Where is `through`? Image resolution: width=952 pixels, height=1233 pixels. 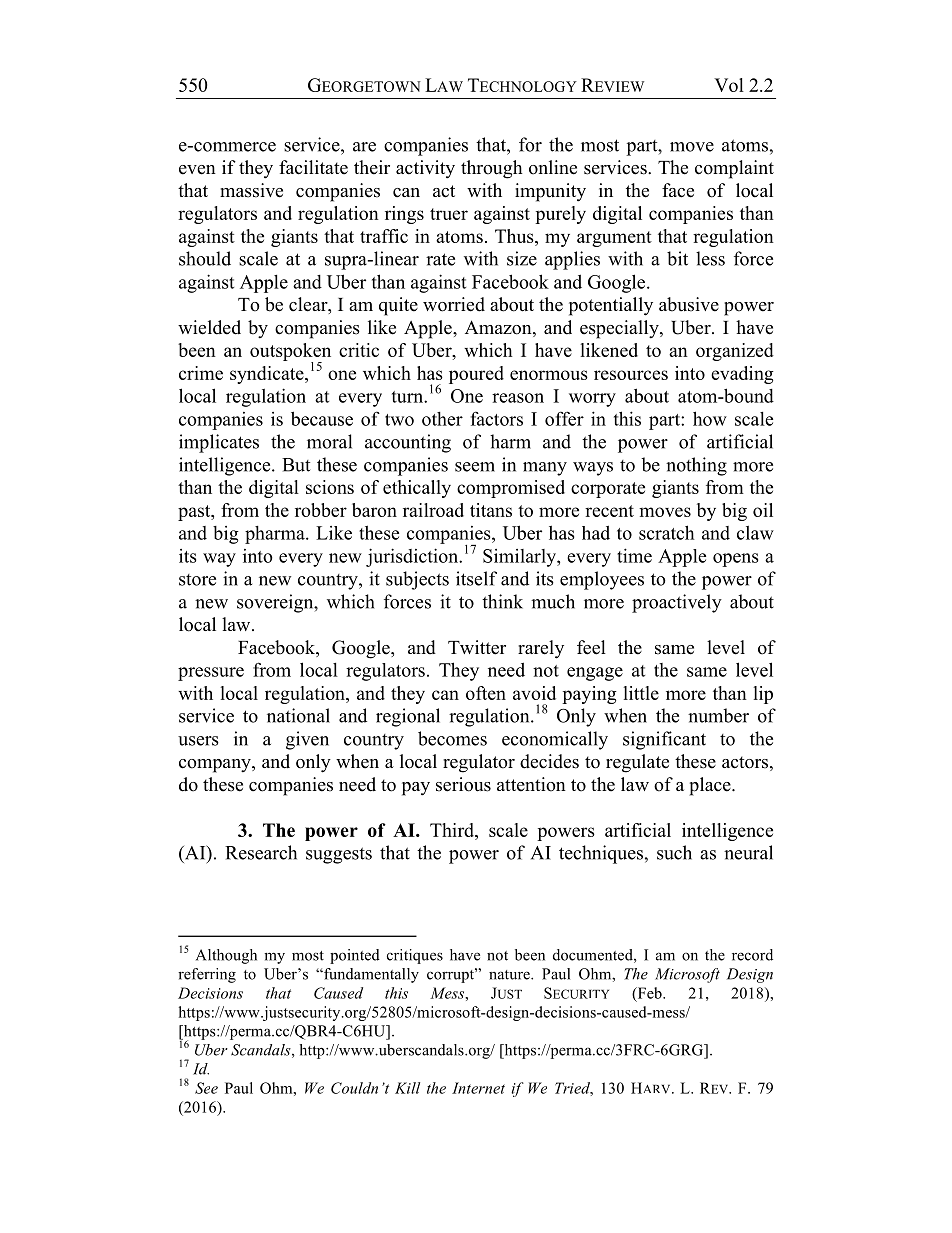 through is located at coordinates (492, 169).
